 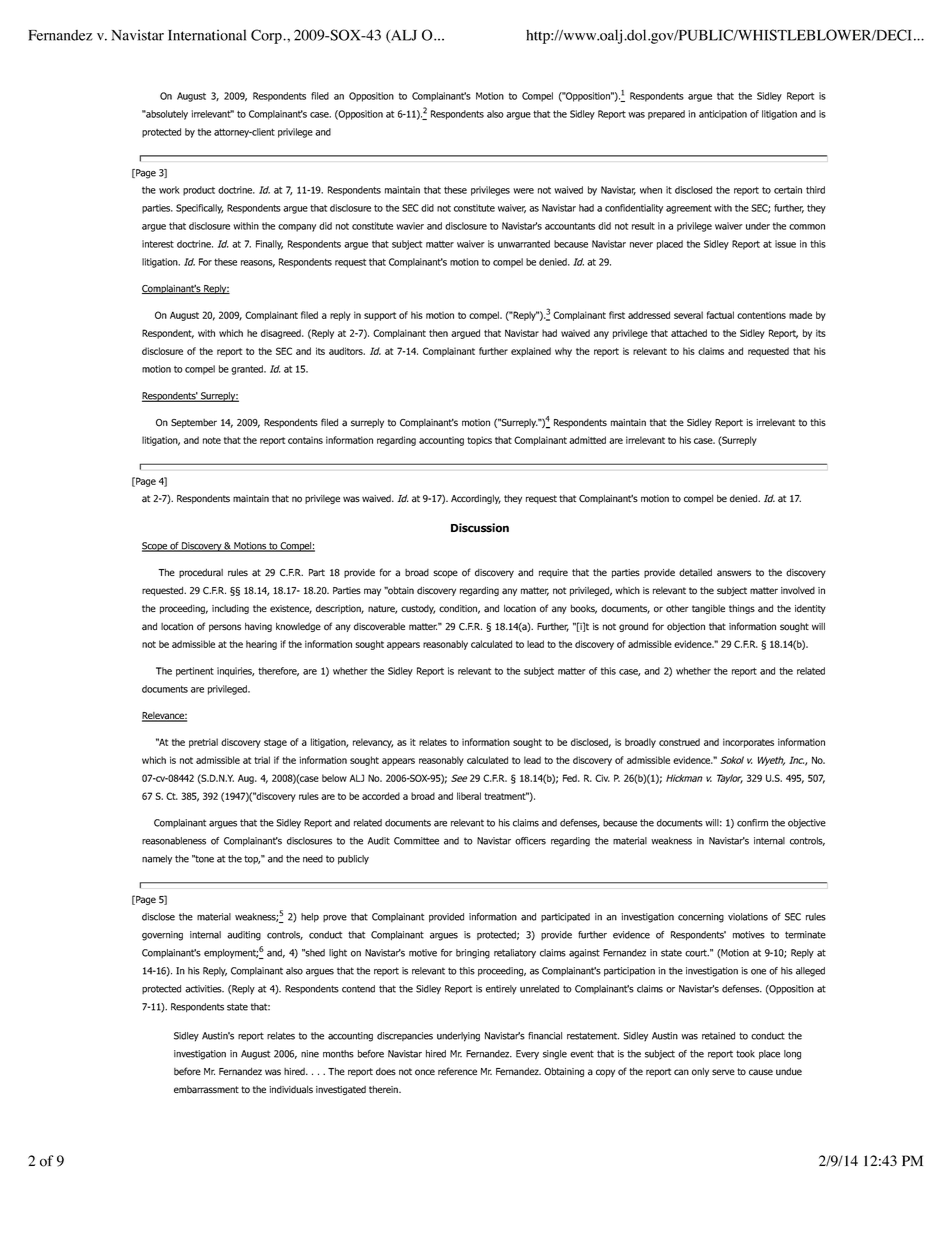 What do you see at coordinates (206, 1090) in the screenshot?
I see `embarrassment` at bounding box center [206, 1090].
